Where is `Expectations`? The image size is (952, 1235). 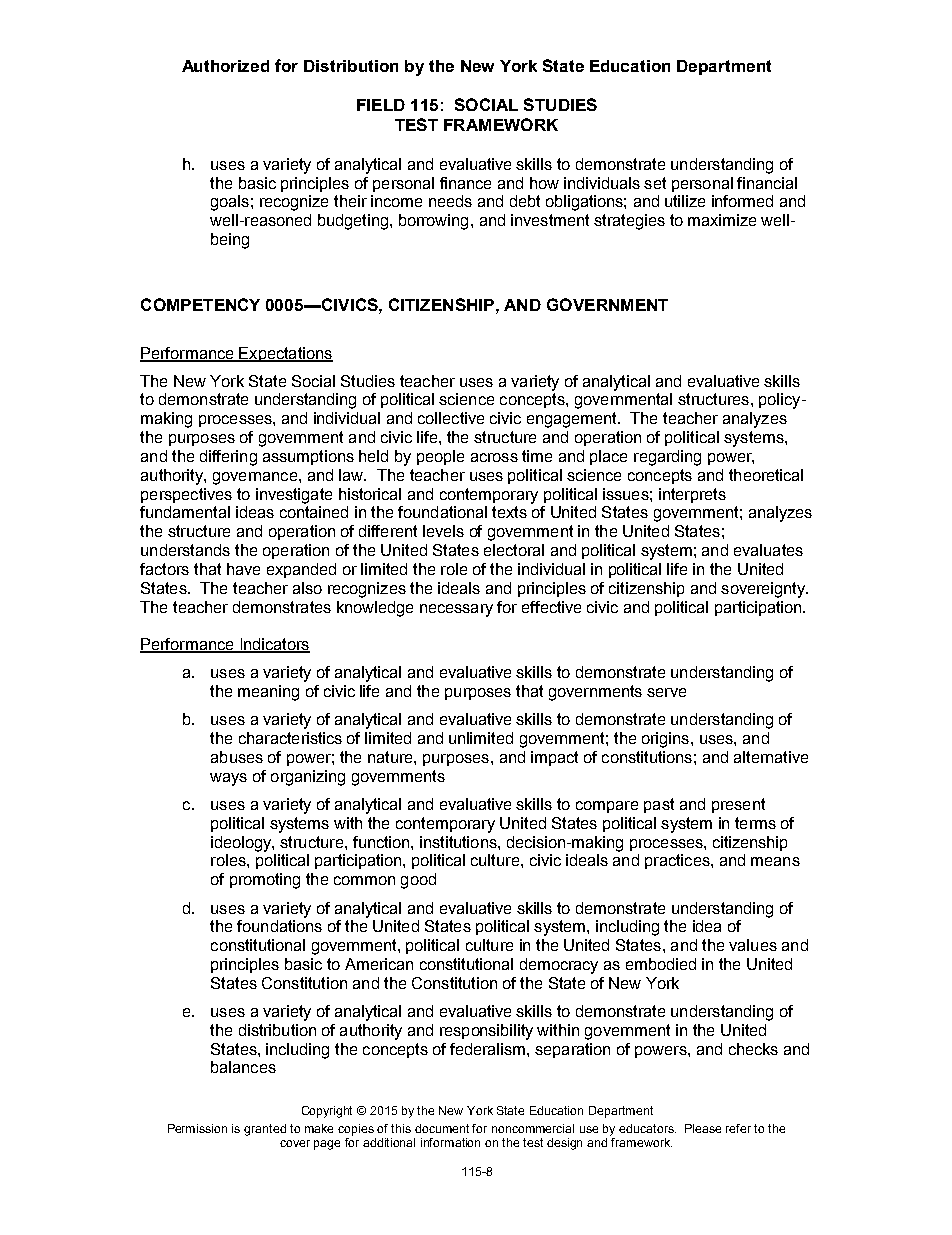 Expectations is located at coordinates (285, 354).
